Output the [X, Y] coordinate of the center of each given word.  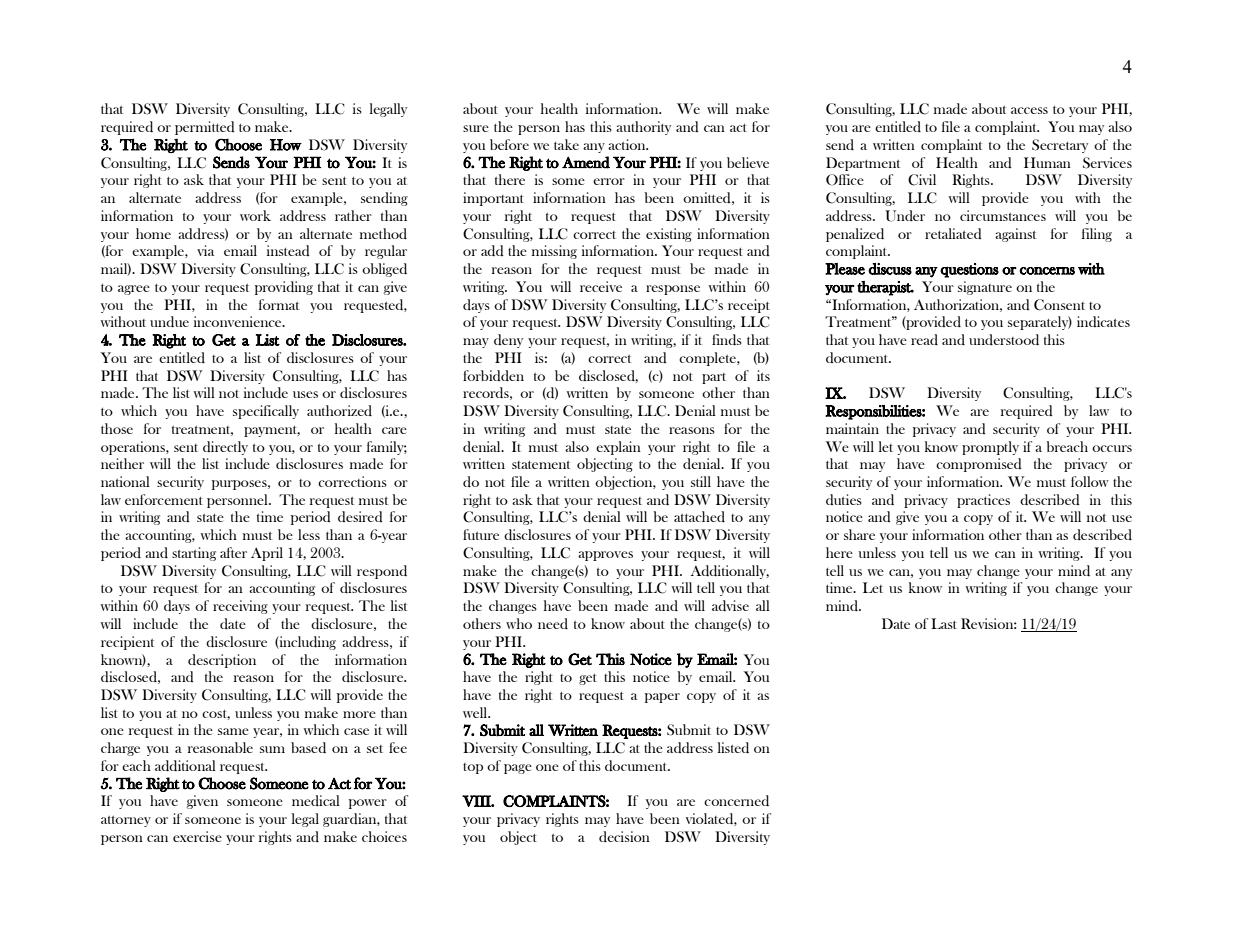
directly [225, 448]
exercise [197, 836]
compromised [979, 465]
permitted [205, 128]
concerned [736, 800]
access [1029, 110]
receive [601, 286]
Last [944, 623]
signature [985, 288]
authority [643, 128]
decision [624, 836]
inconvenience [239, 321]
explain [618, 448]
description [222, 661]
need [553, 623]
